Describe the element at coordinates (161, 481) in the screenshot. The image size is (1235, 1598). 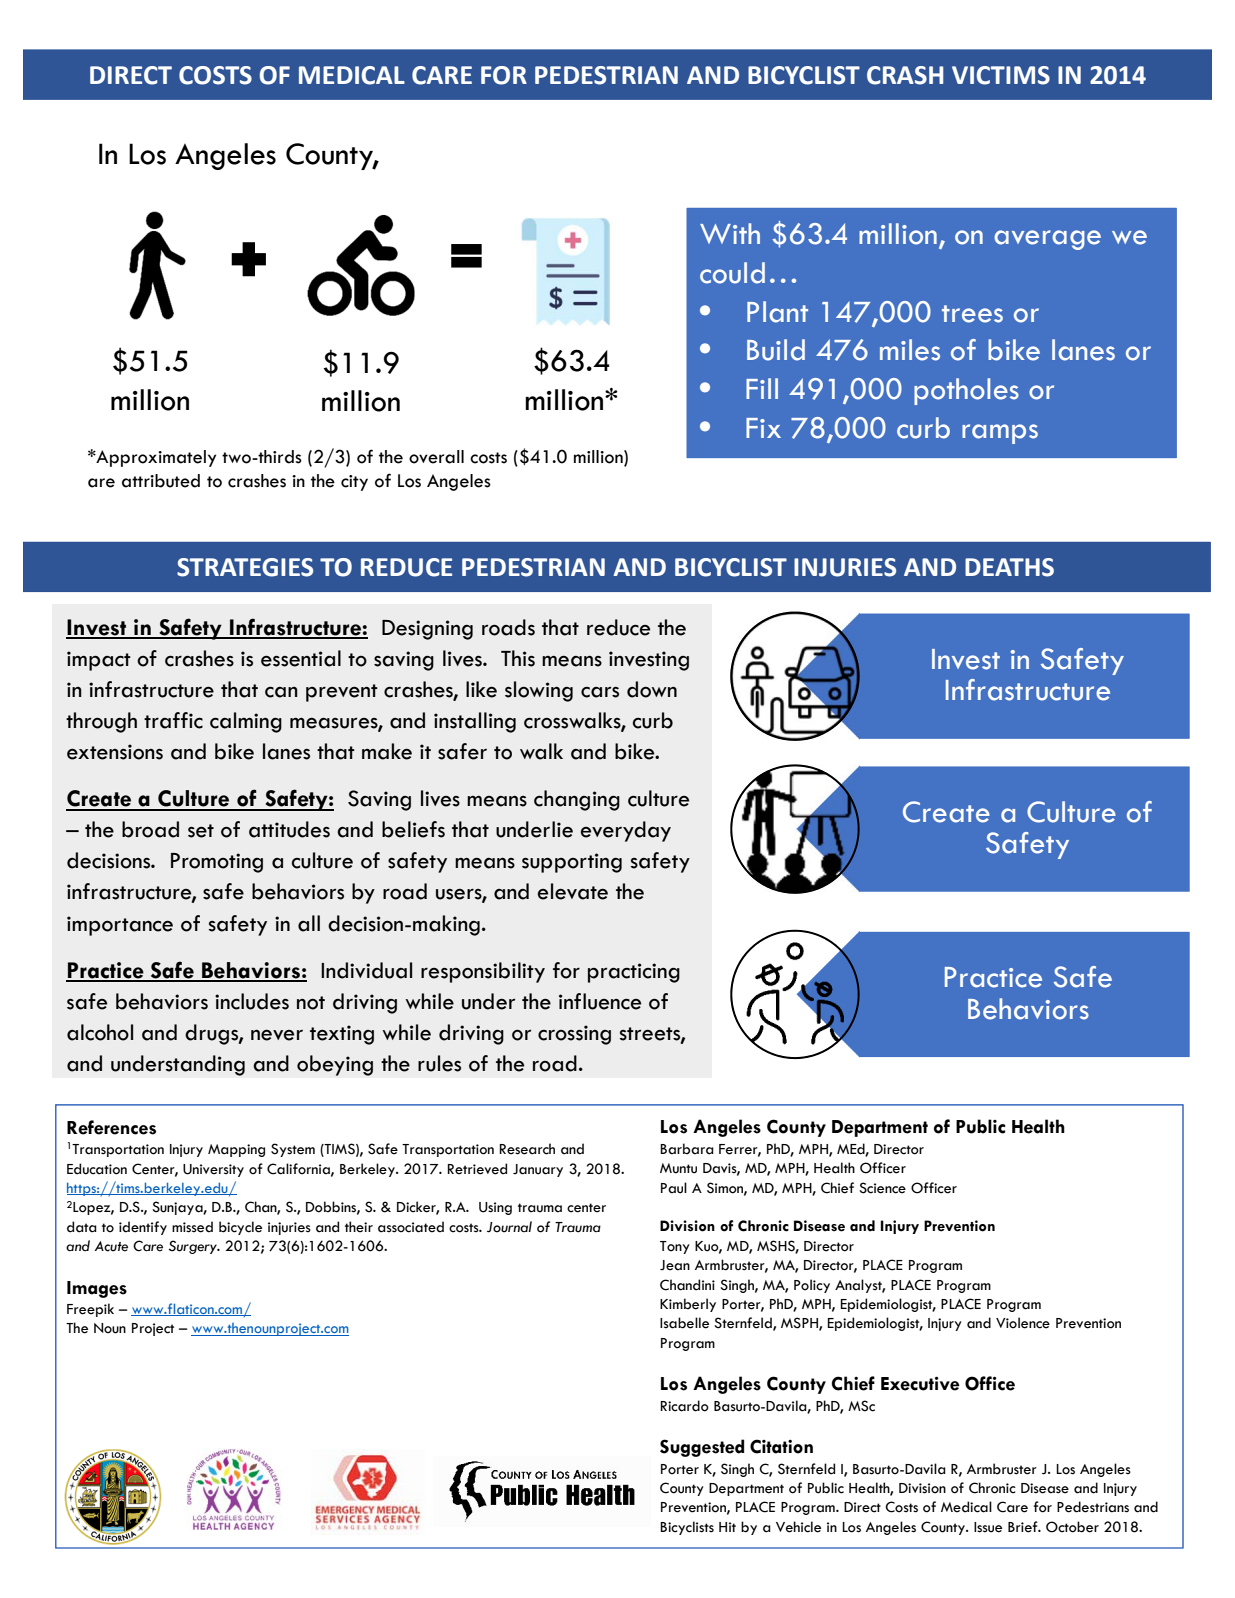
I see `attributed` at that location.
